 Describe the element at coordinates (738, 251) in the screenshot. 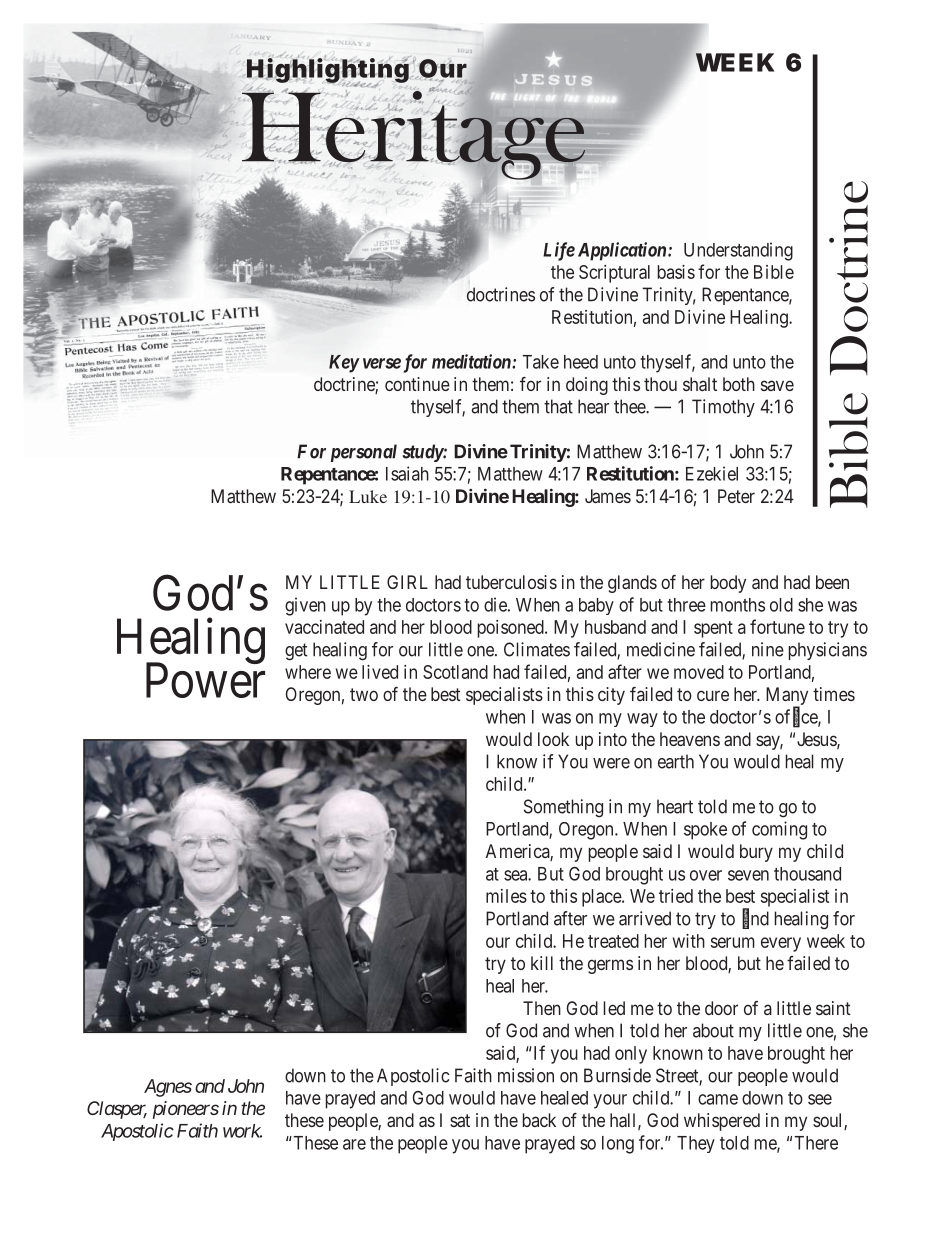

I see `Understanding` at that location.
